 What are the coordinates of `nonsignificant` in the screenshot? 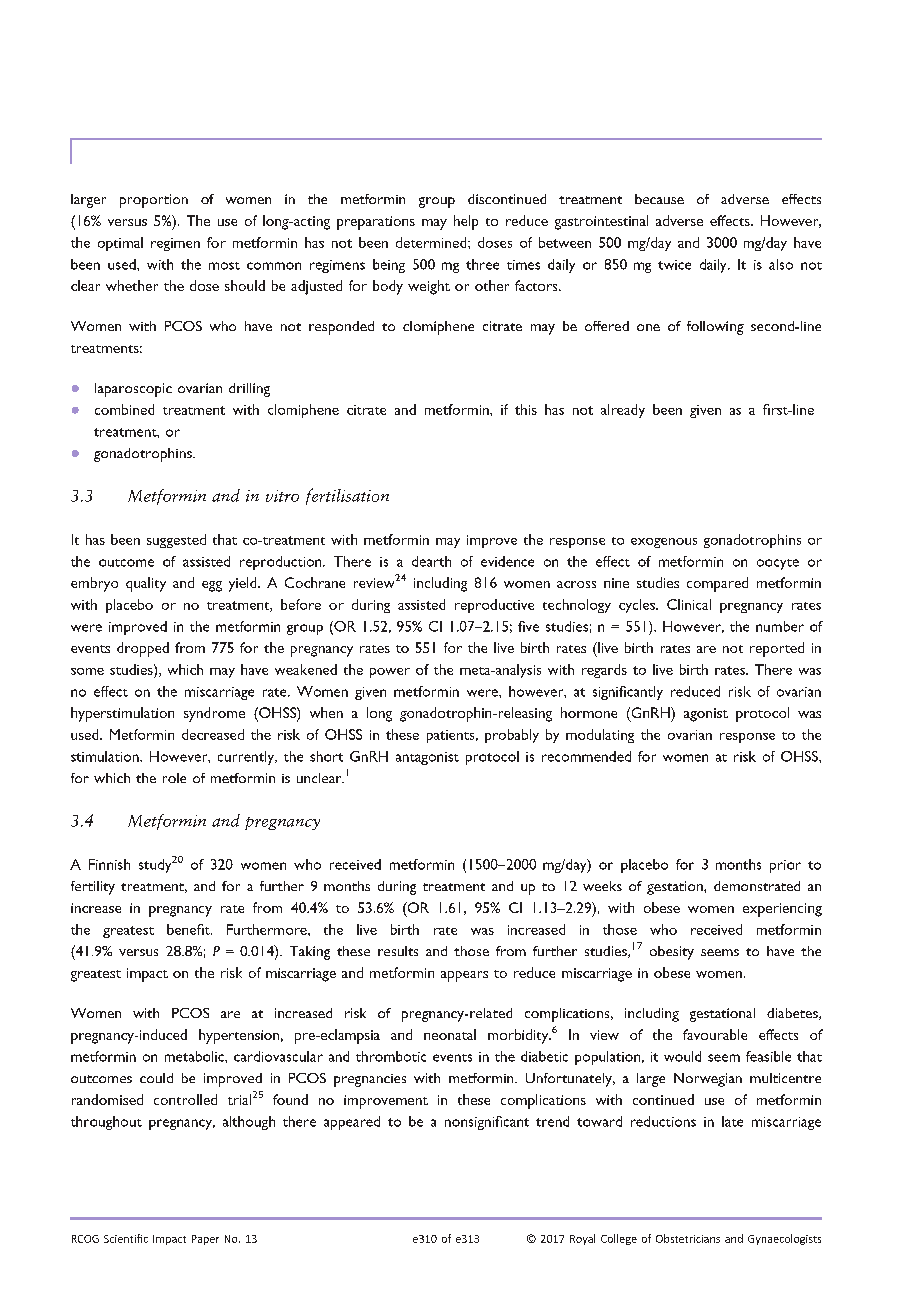 It's located at (487, 1123).
